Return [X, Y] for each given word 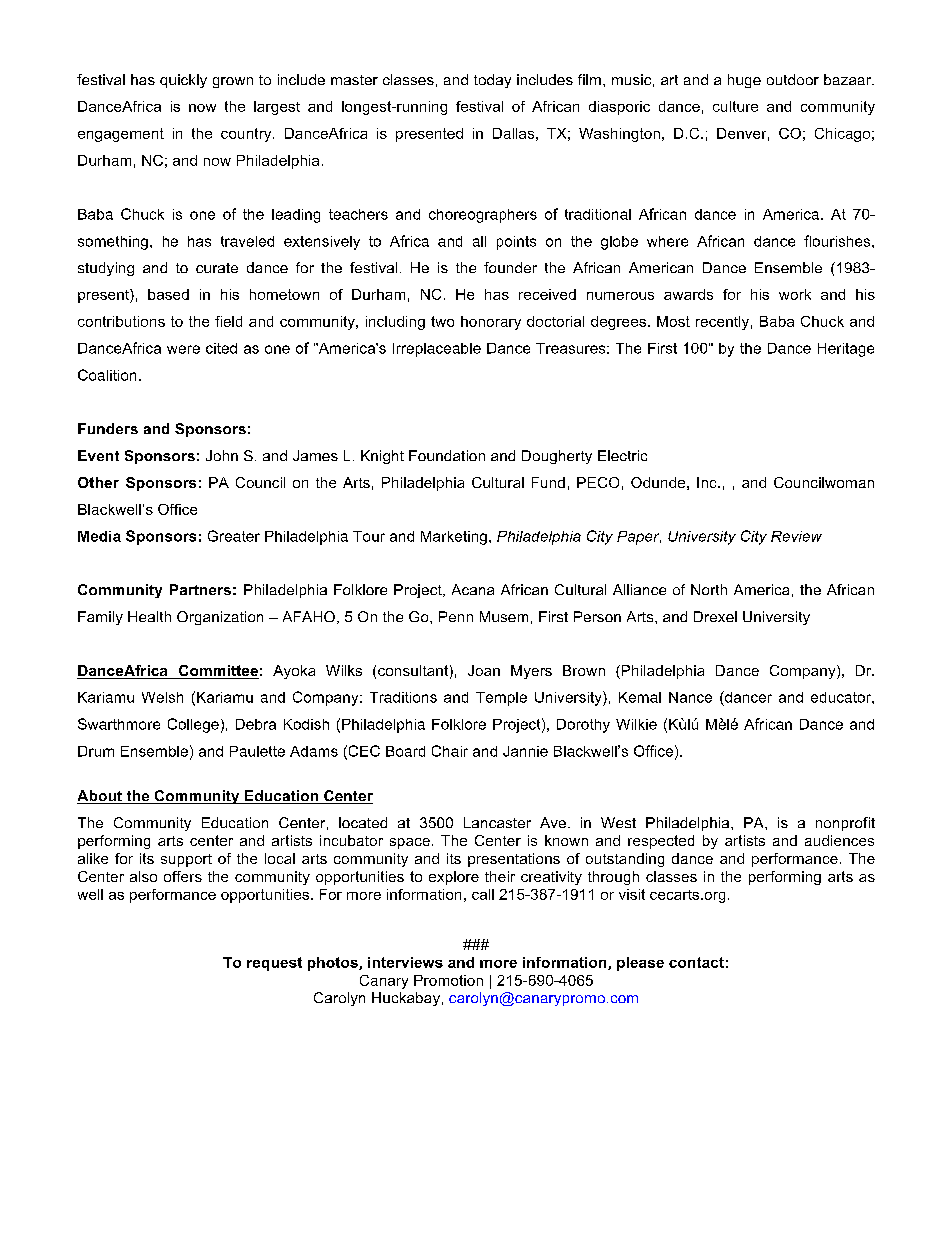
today [492, 81]
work [795, 294]
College [193, 725]
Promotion [448, 980]
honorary [491, 323]
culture [735, 106]
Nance [690, 697]
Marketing [454, 538]
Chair [450, 751]
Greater [234, 536]
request [274, 964]
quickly [183, 81]
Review [796, 536]
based [168, 294]
